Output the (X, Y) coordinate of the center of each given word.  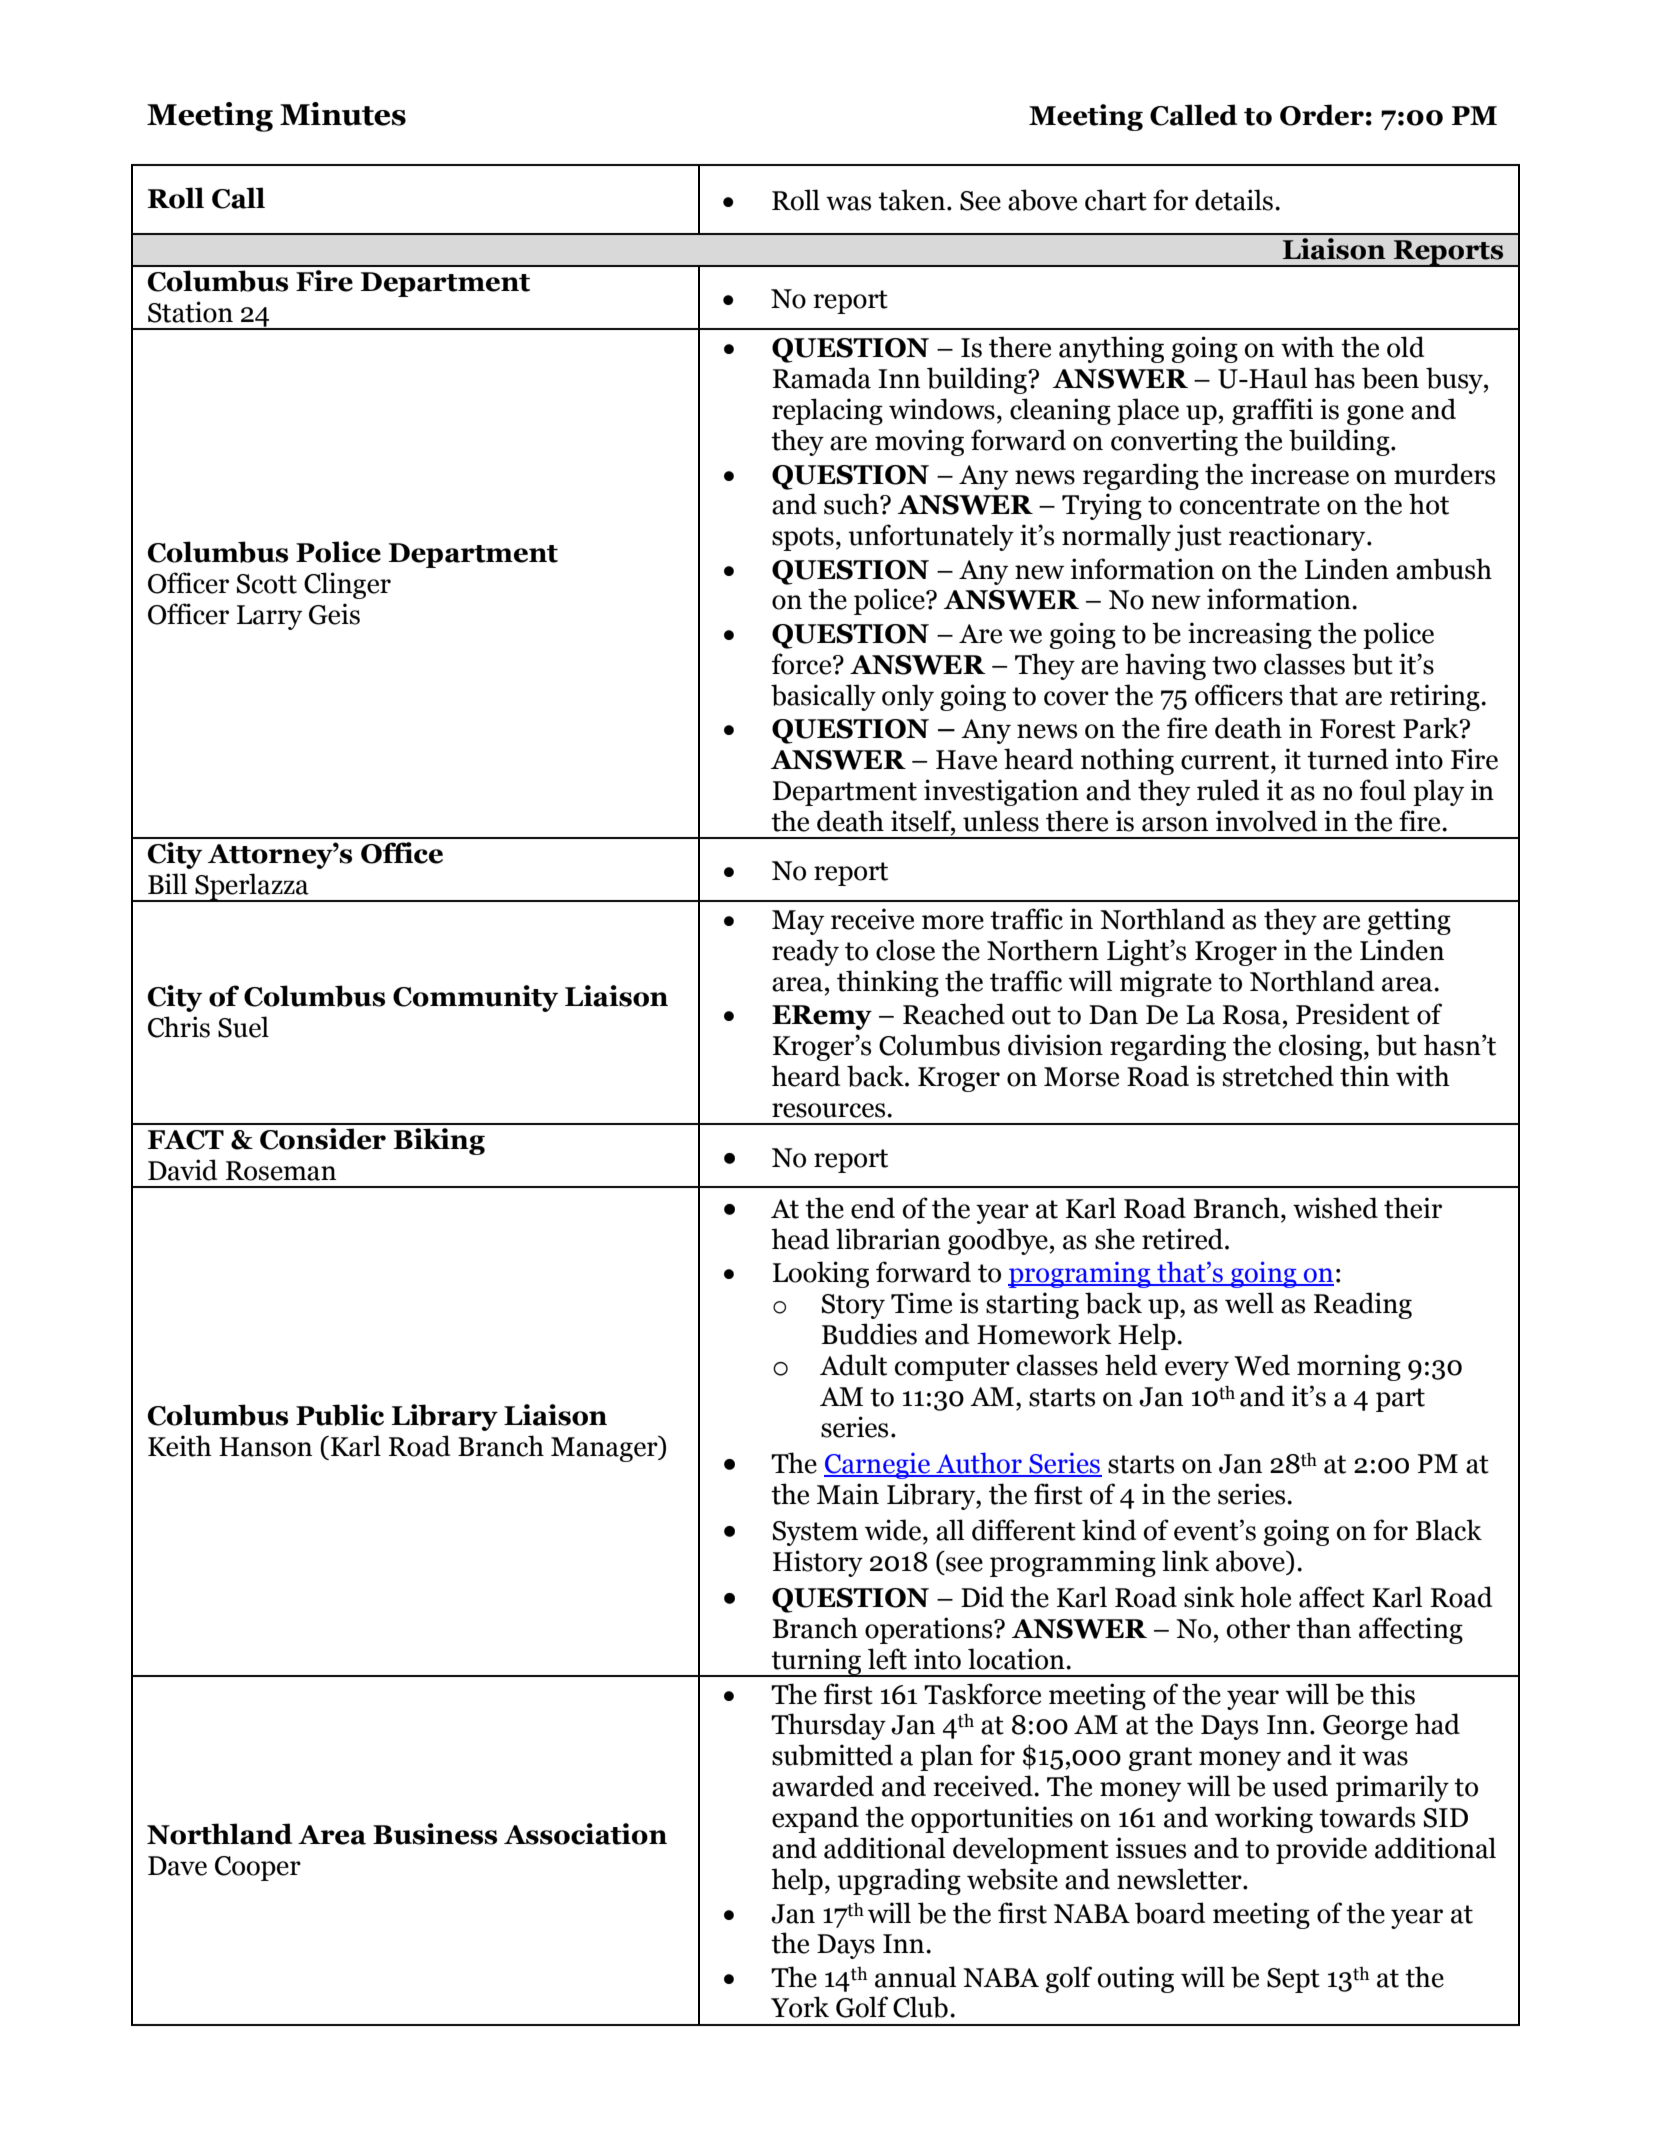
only (908, 697)
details (1234, 200)
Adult (853, 1365)
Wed (1262, 1365)
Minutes (343, 114)
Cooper (258, 1868)
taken (913, 200)
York (800, 2007)
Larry (269, 617)
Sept (1293, 1980)
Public (340, 1415)
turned (1348, 759)
